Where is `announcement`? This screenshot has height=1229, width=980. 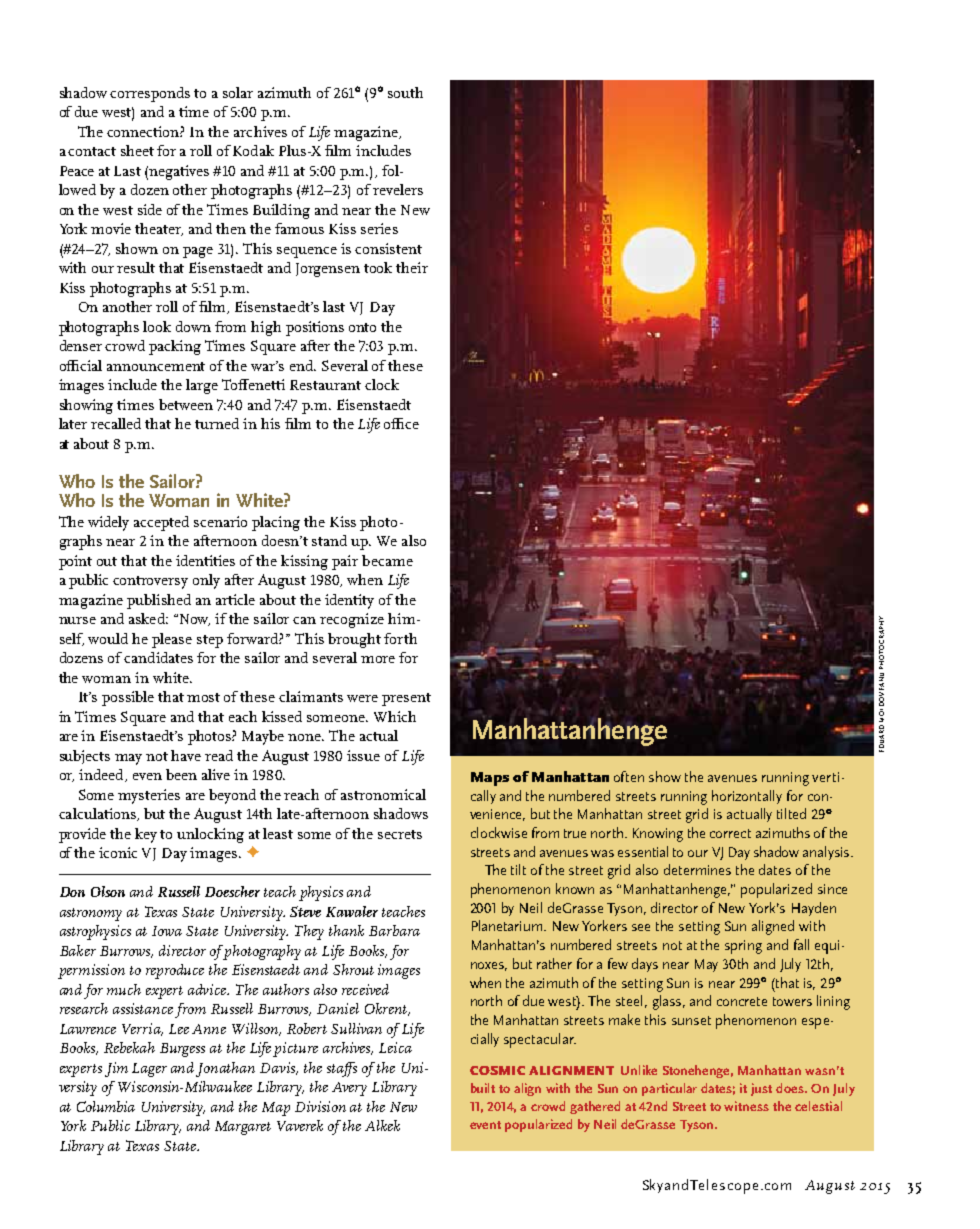 announcement is located at coordinates (156, 366).
